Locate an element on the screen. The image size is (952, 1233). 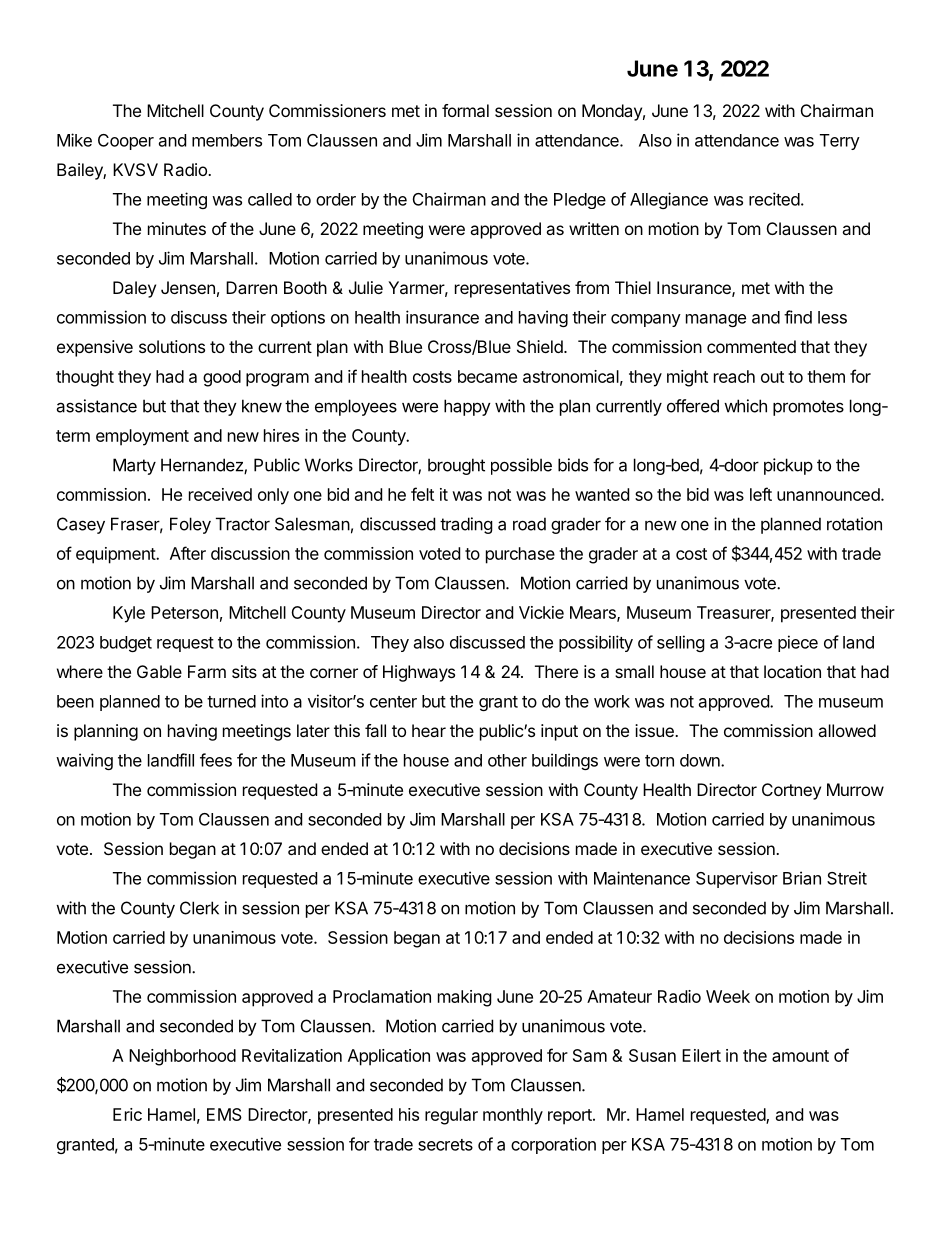
Terry is located at coordinates (840, 142).
